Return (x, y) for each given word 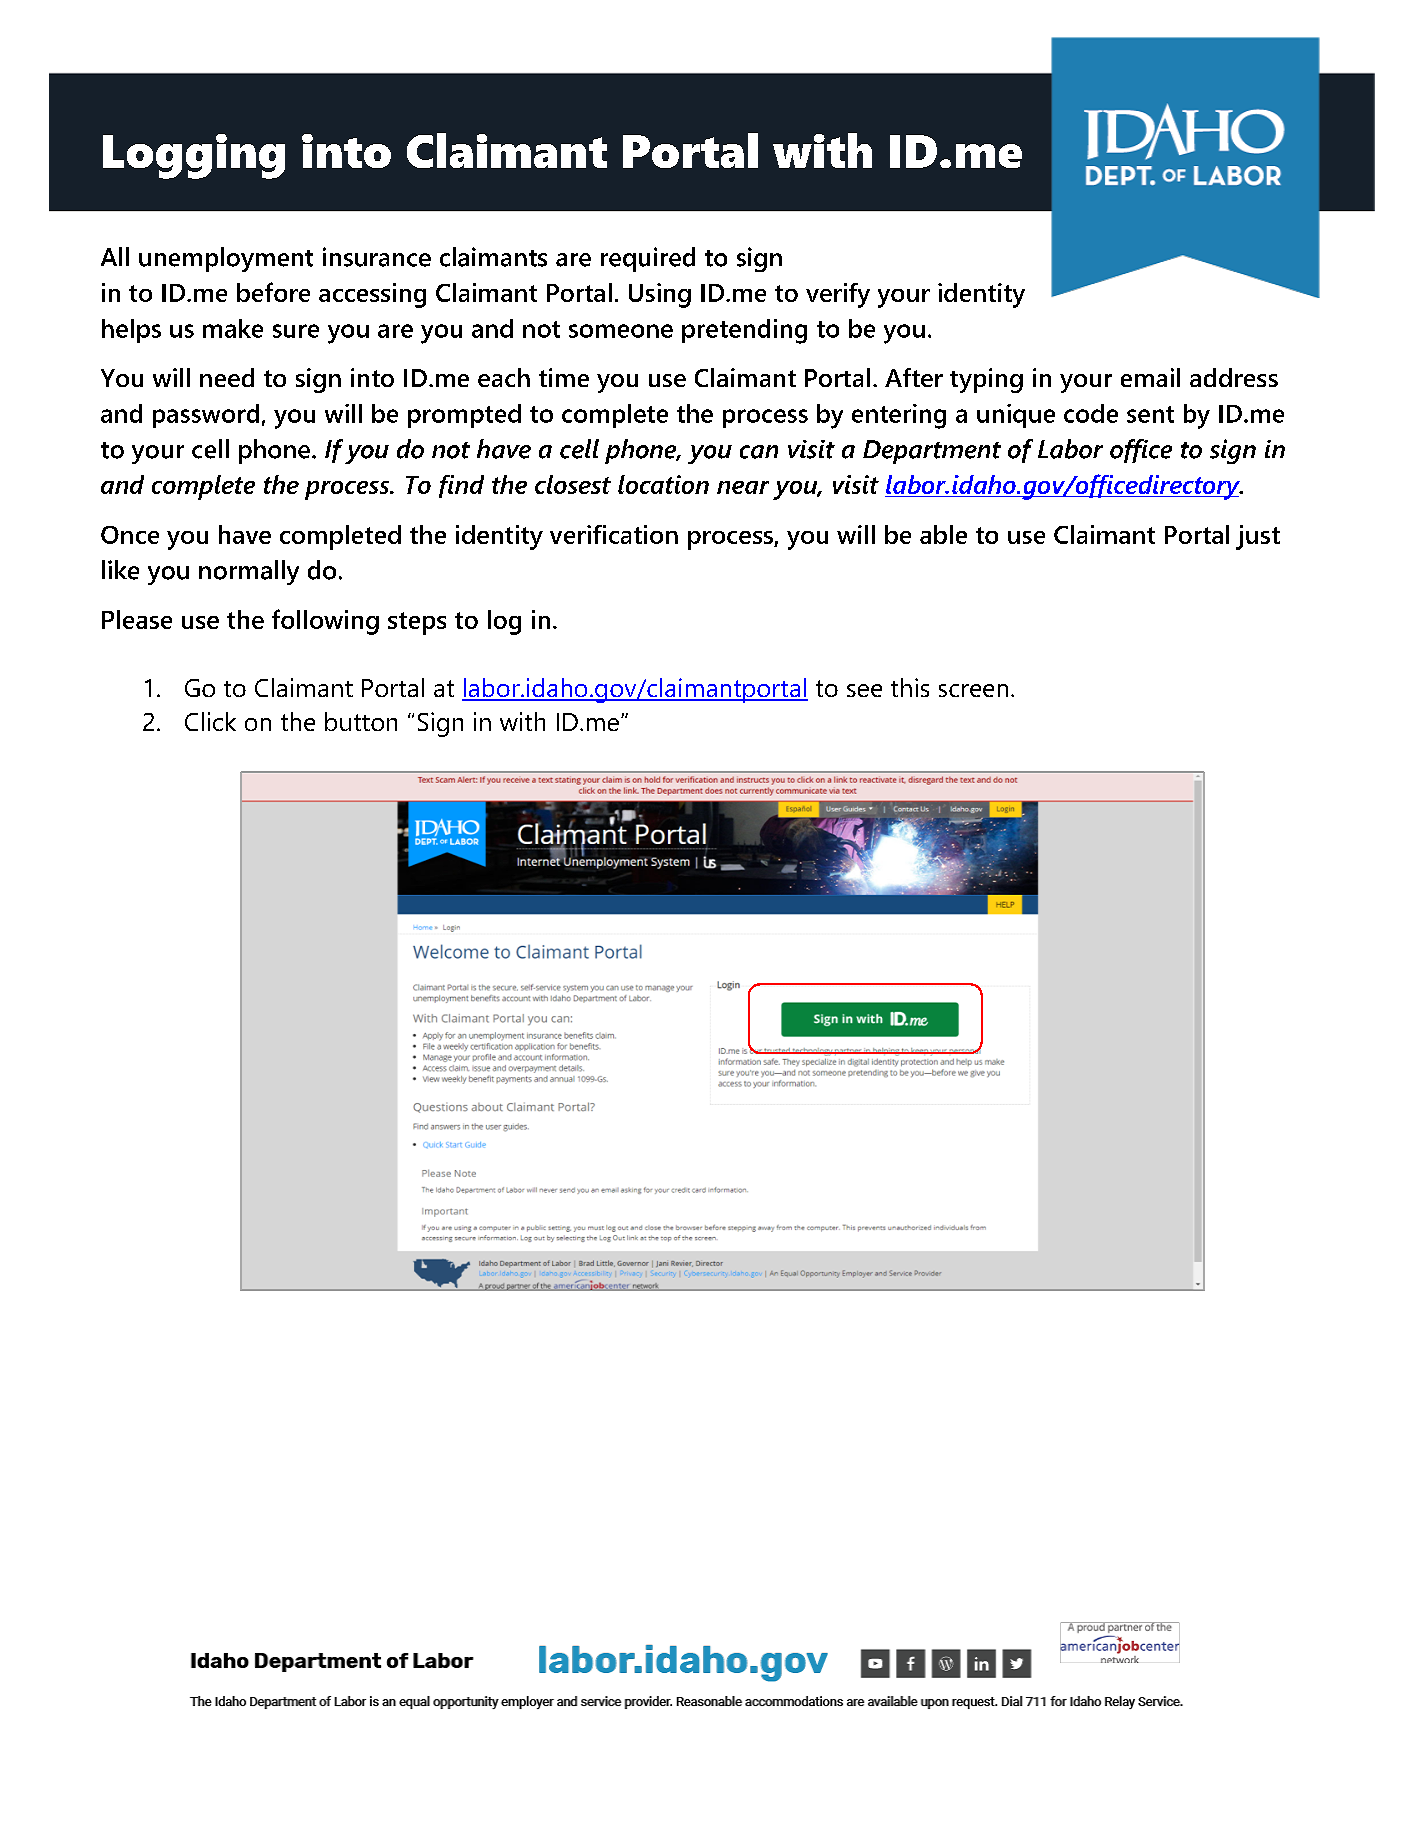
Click (210, 721)
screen (973, 690)
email (1150, 377)
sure (296, 331)
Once (130, 535)
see (864, 690)
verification (614, 534)
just (1258, 537)
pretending (744, 331)
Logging (194, 156)
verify (838, 295)
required (648, 259)
